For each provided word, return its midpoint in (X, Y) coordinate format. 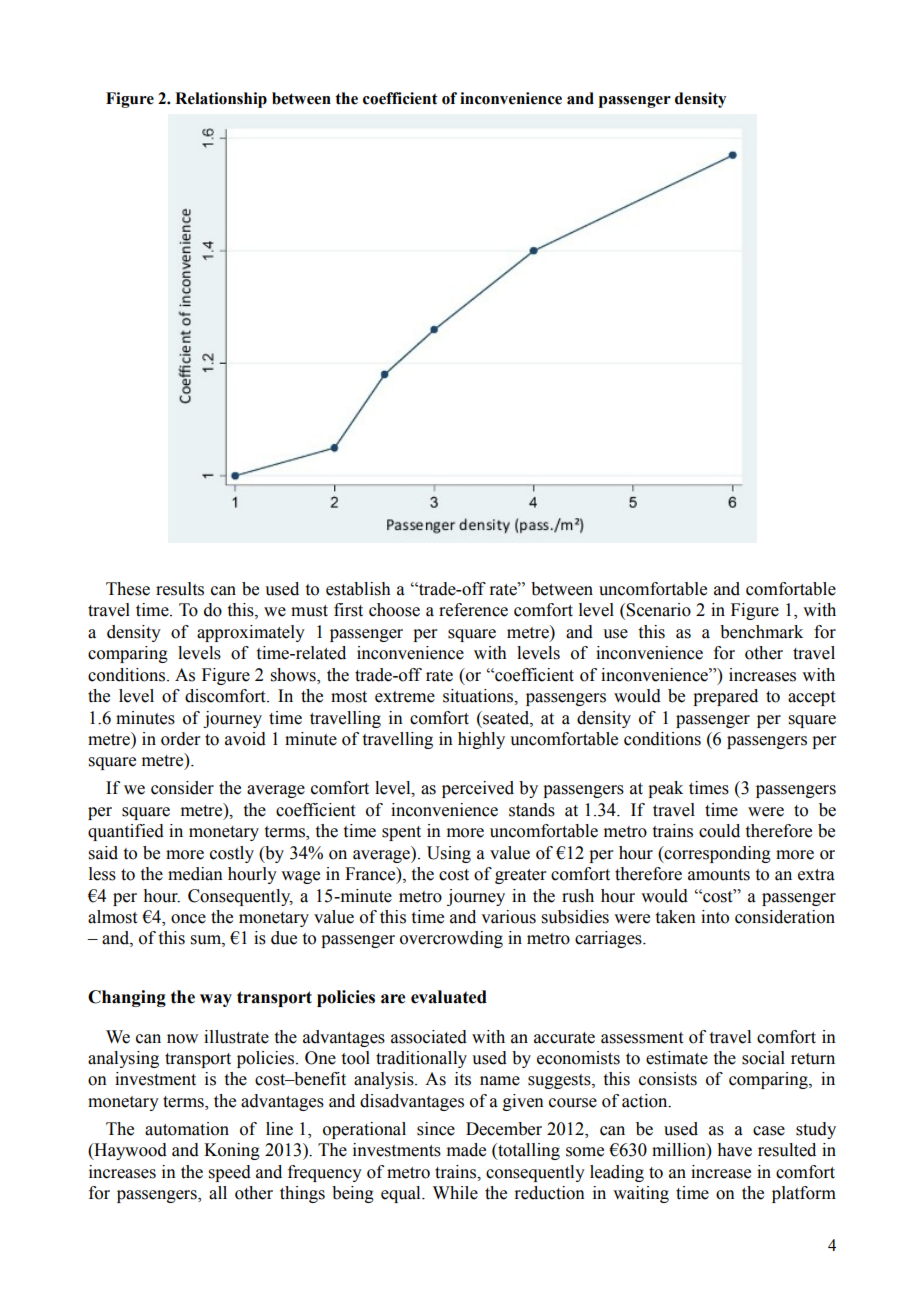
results (180, 589)
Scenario (658, 610)
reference (473, 610)
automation (187, 1129)
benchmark (761, 632)
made (466, 1150)
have (734, 1150)
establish (358, 589)
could (719, 831)
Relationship (221, 100)
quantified (126, 832)
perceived (478, 789)
